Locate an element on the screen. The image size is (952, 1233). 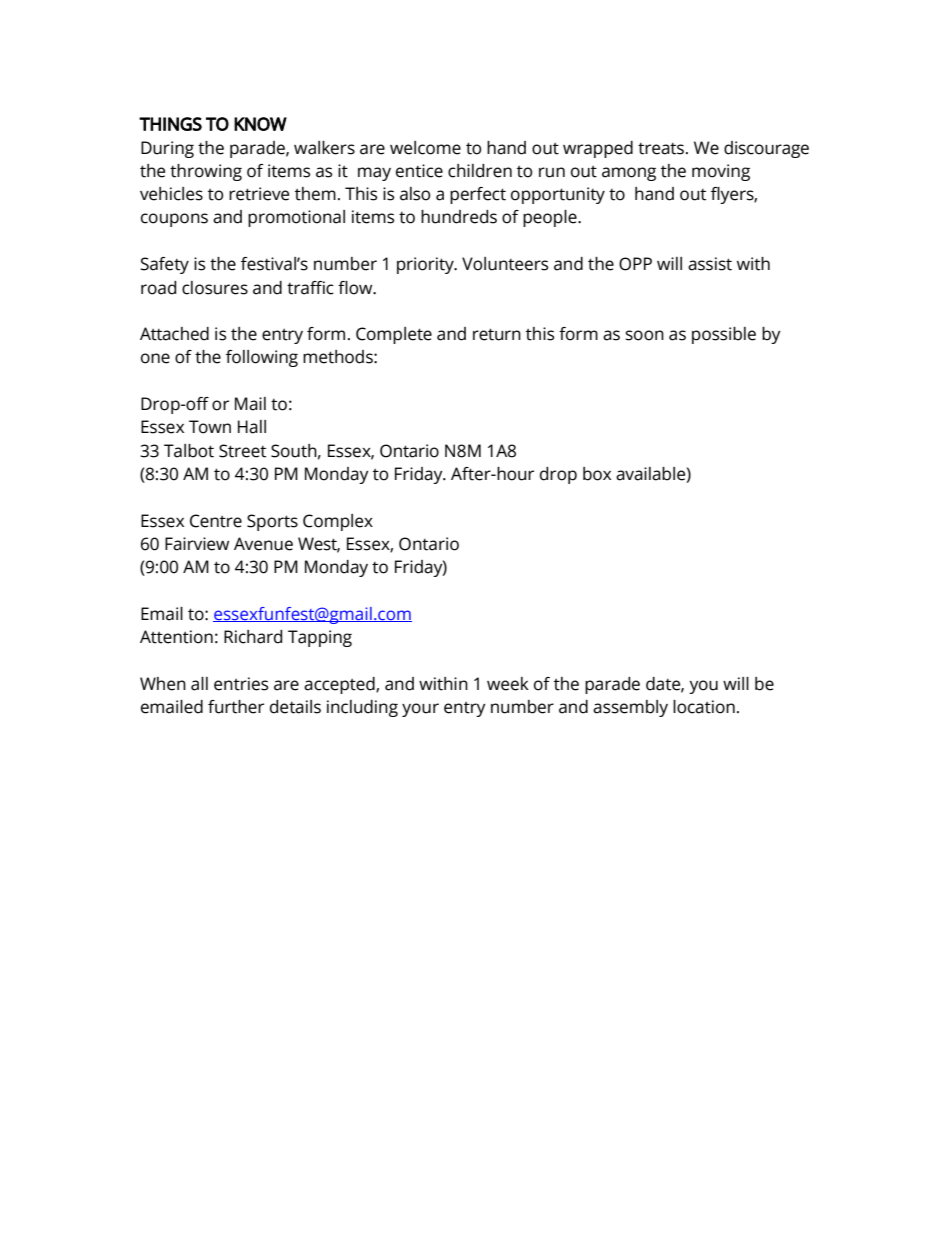
assist is located at coordinates (710, 264).
